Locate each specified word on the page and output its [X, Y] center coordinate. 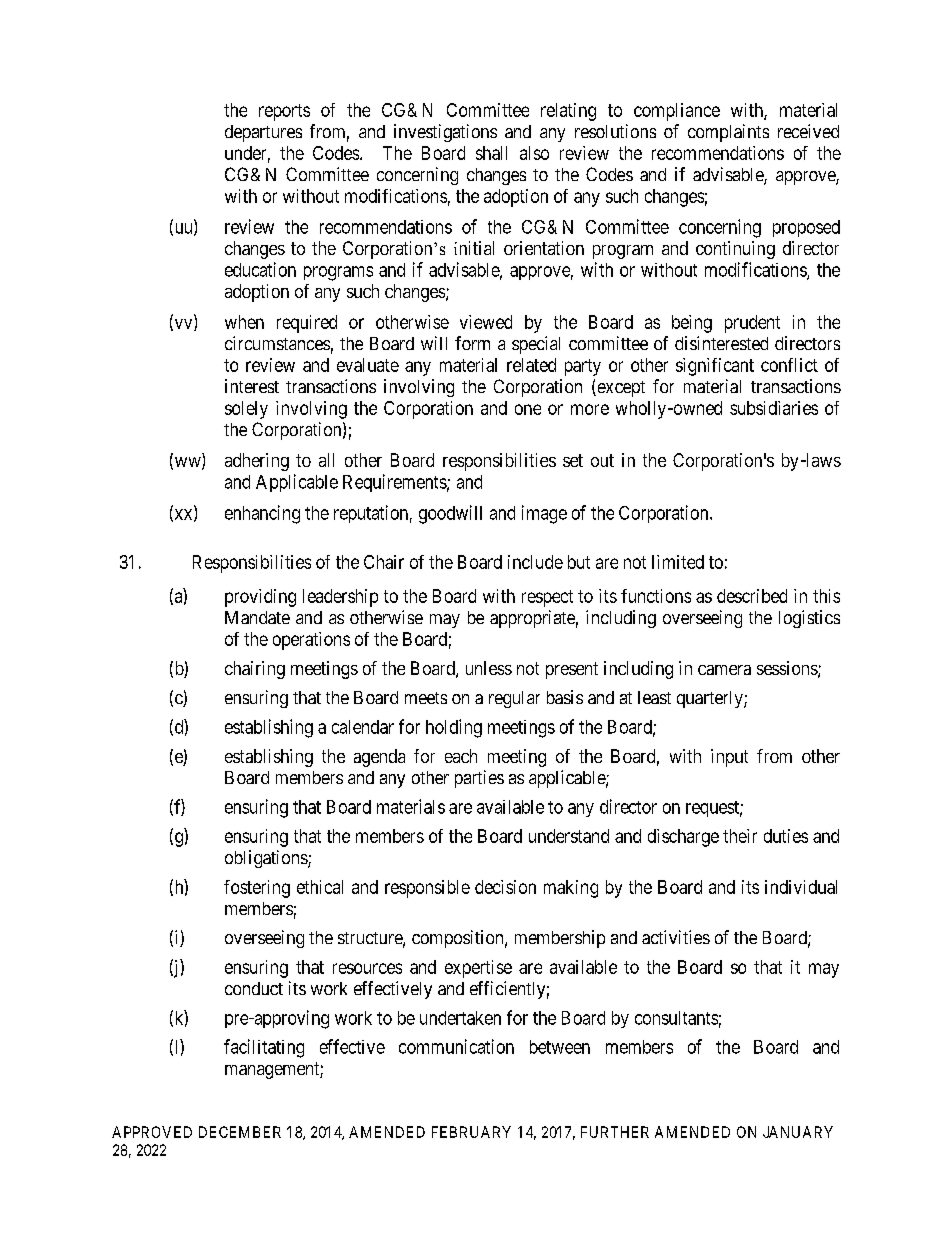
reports [284, 112]
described [752, 596]
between [560, 1047]
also [534, 153]
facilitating [264, 1048]
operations [311, 641]
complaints [728, 133]
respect [547, 598]
